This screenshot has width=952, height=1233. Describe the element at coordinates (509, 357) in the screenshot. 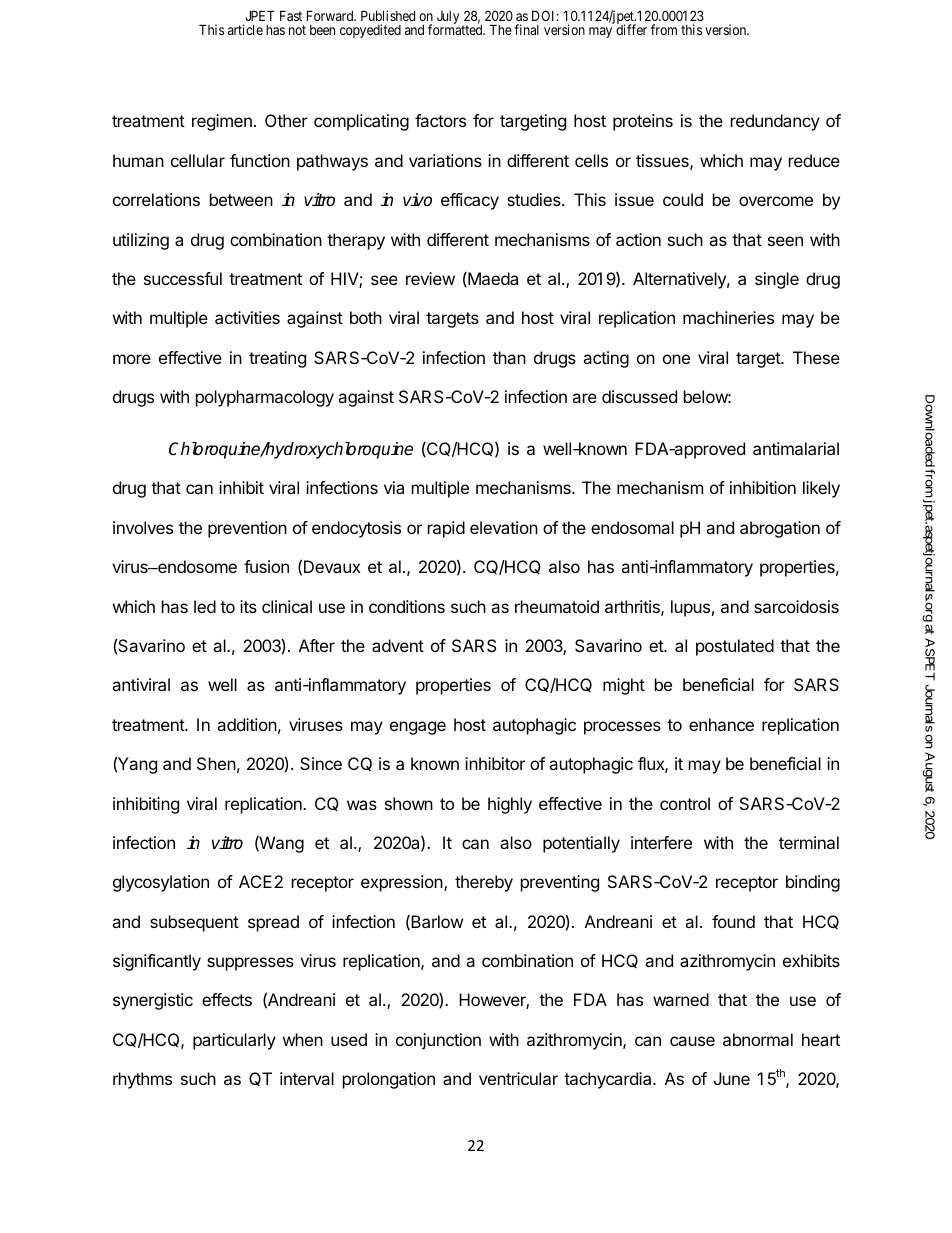

I see `than` at that location.
